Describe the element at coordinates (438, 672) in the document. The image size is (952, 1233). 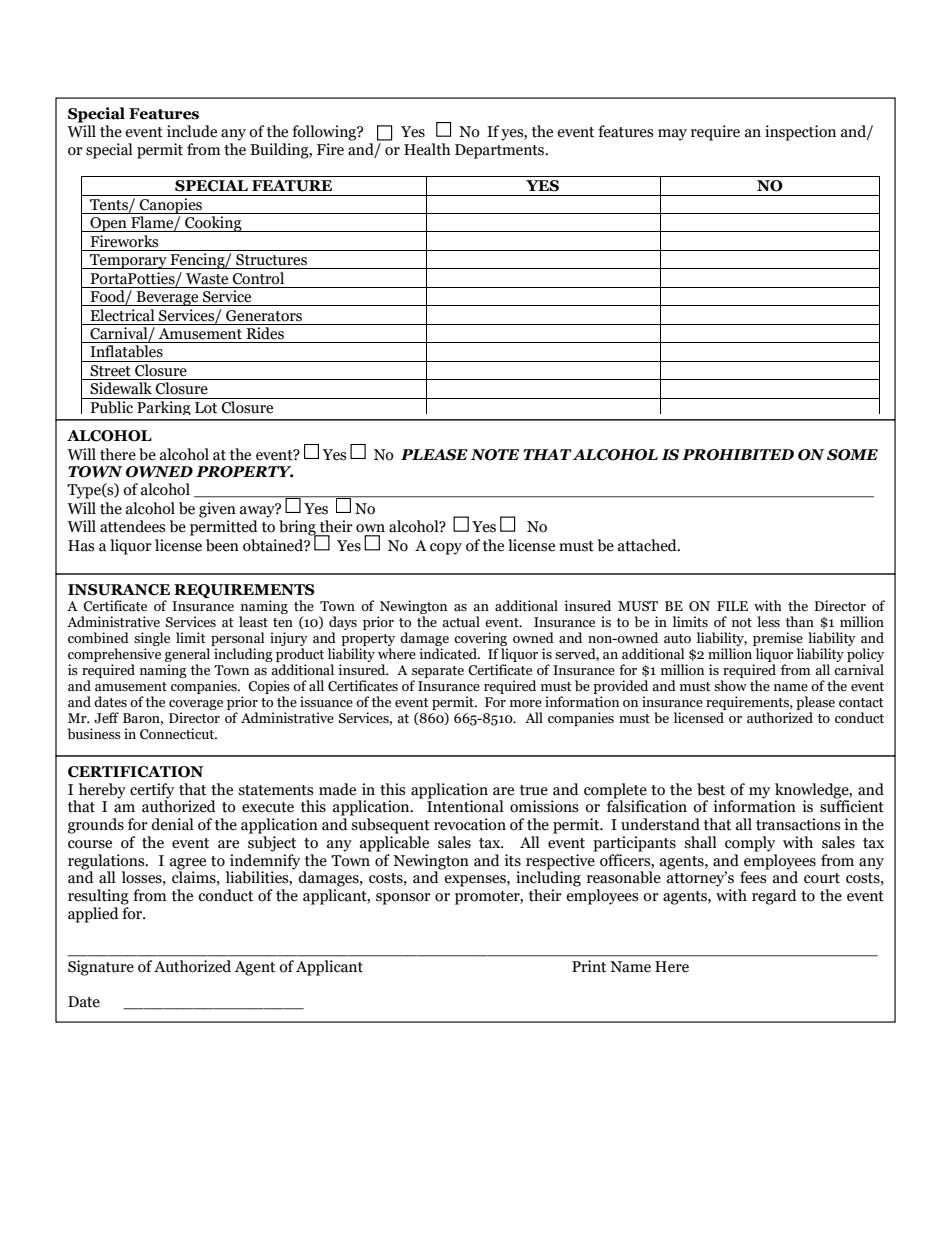
I see `separate` at that location.
